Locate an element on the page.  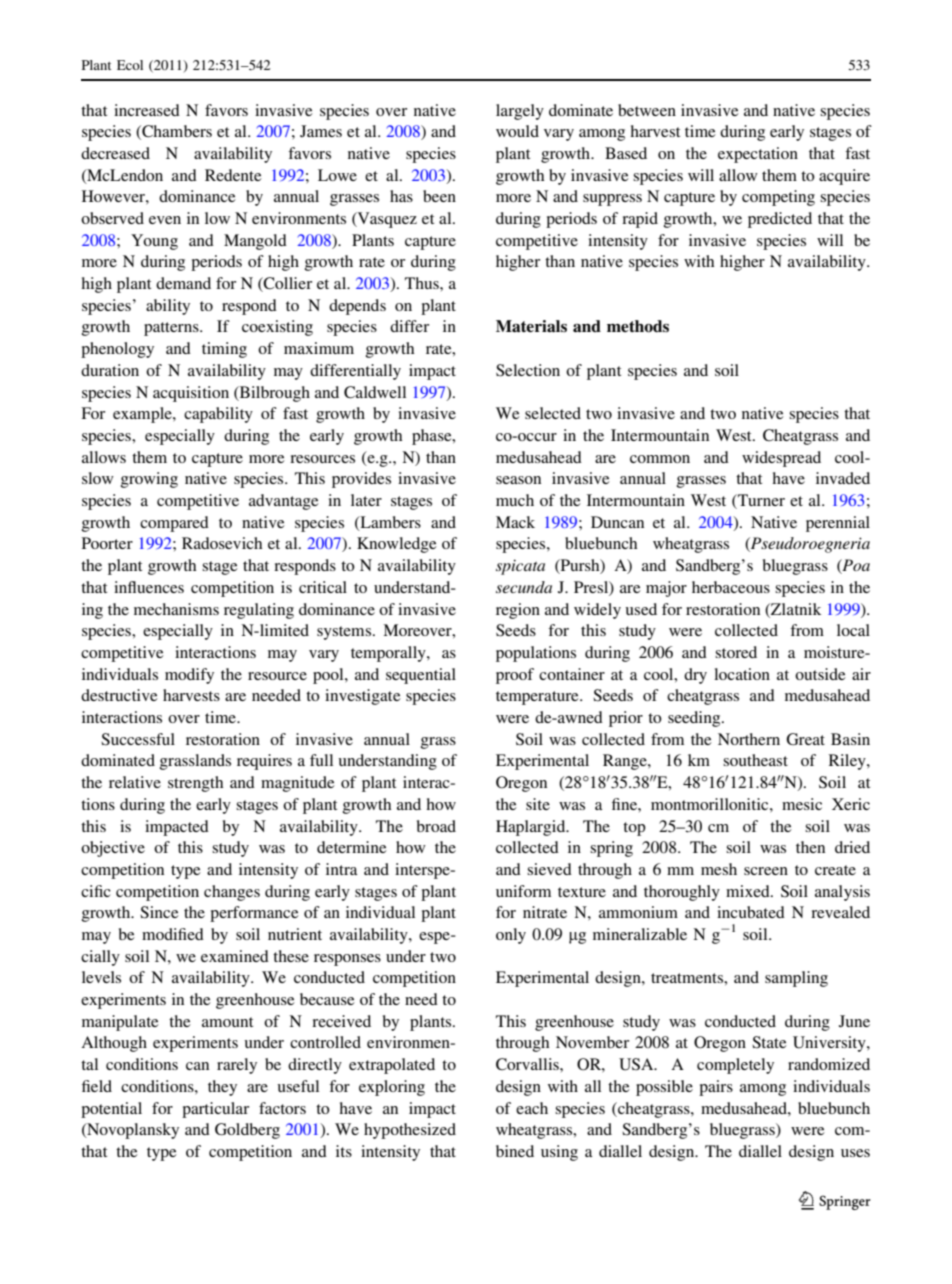
each is located at coordinates (532, 1108).
